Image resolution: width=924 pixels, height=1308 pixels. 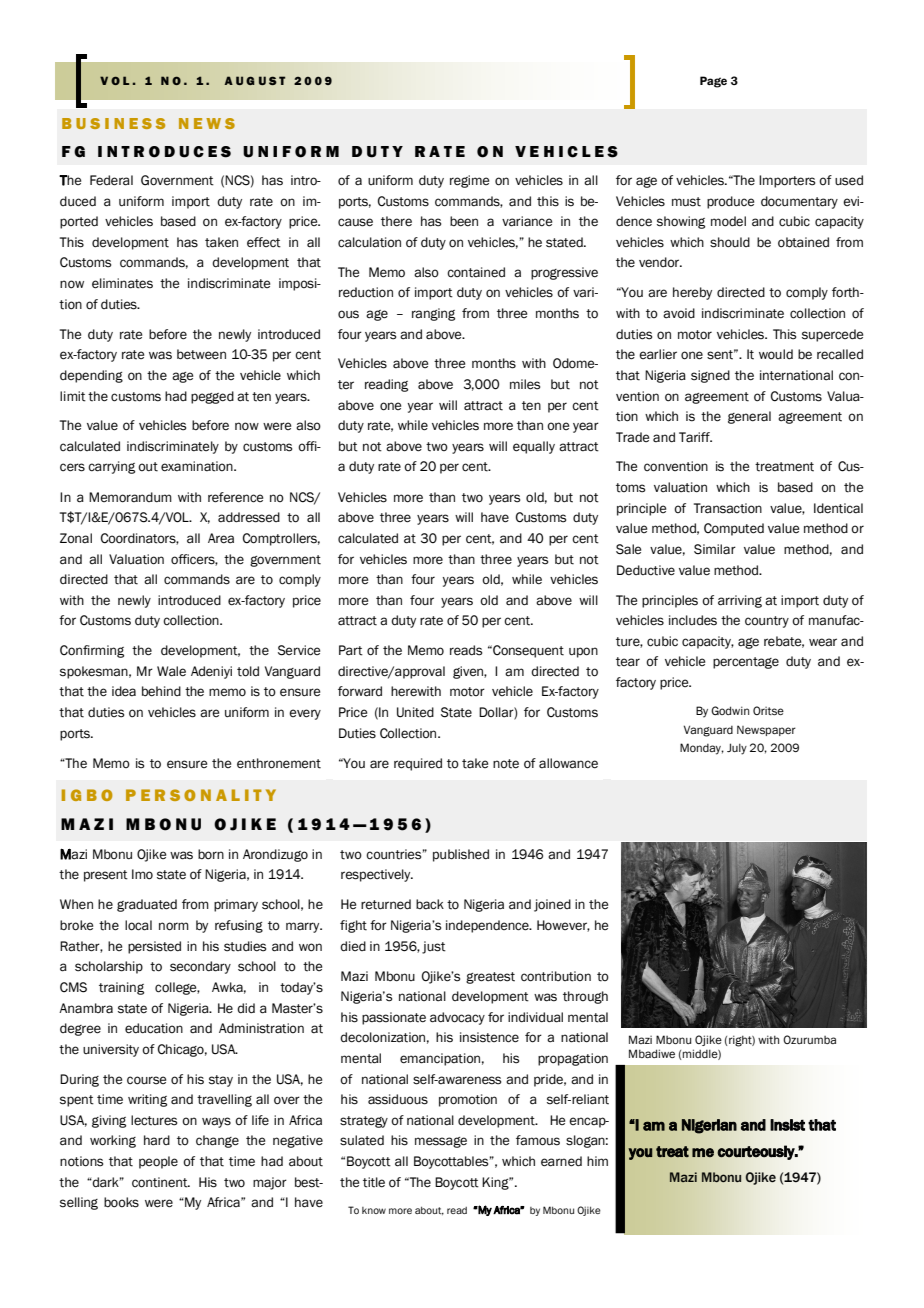 I want to click on message, so click(x=441, y=1142).
